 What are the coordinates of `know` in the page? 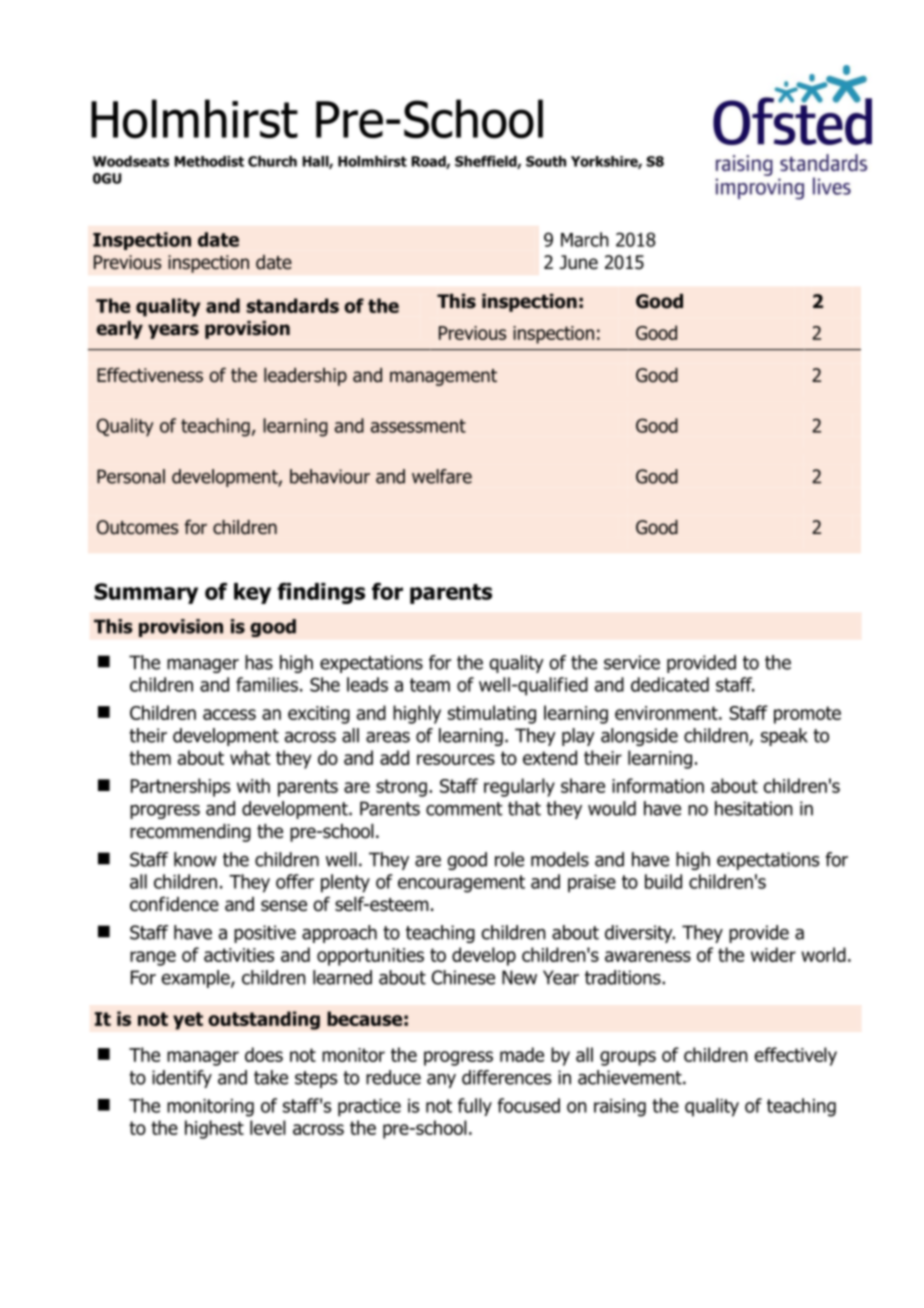 It's located at (195, 859).
